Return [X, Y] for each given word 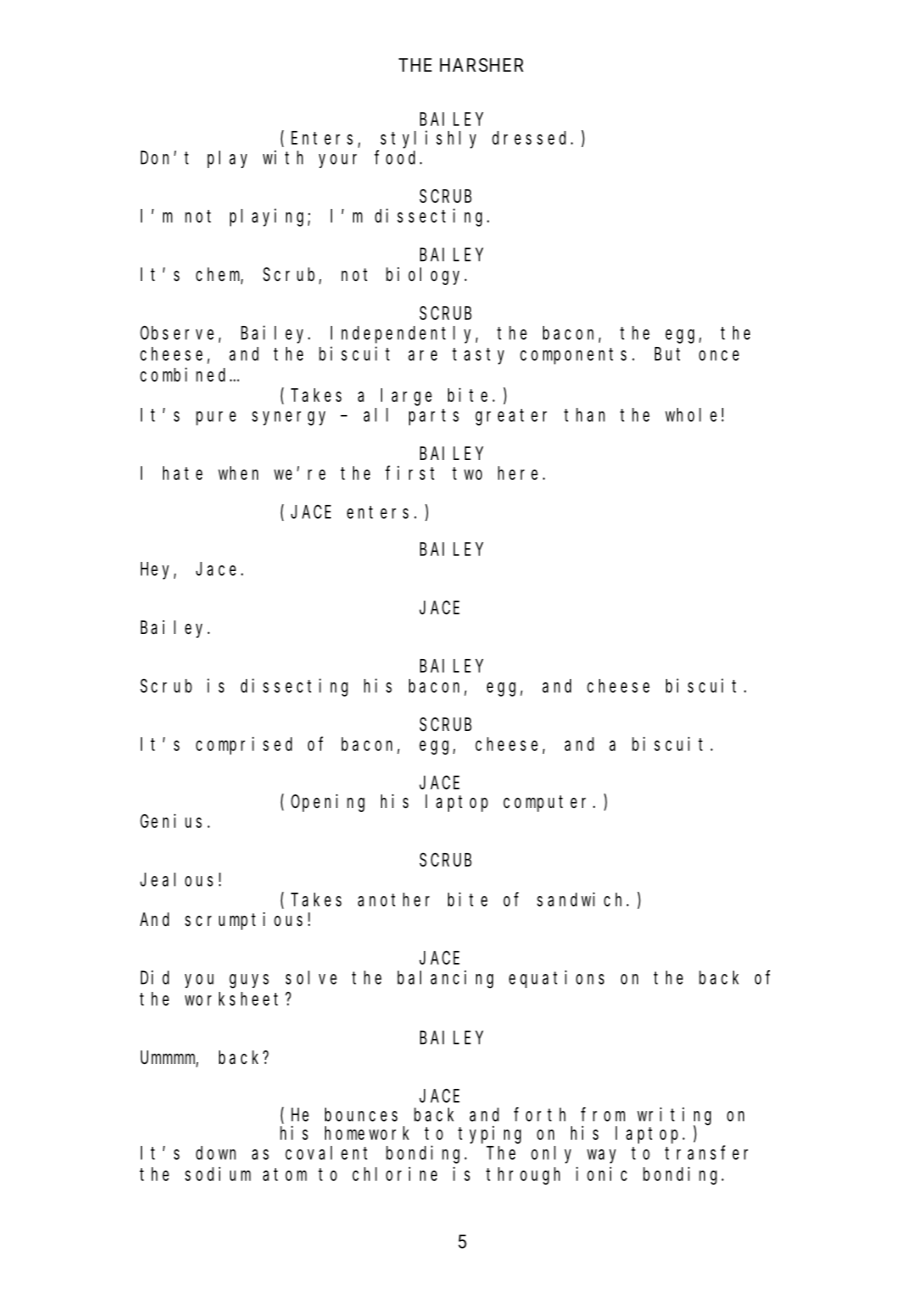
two [467, 473]
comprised [244, 746]
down [216, 1153]
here [518, 473]
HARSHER [481, 65]
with [283, 157]
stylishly [428, 139]
